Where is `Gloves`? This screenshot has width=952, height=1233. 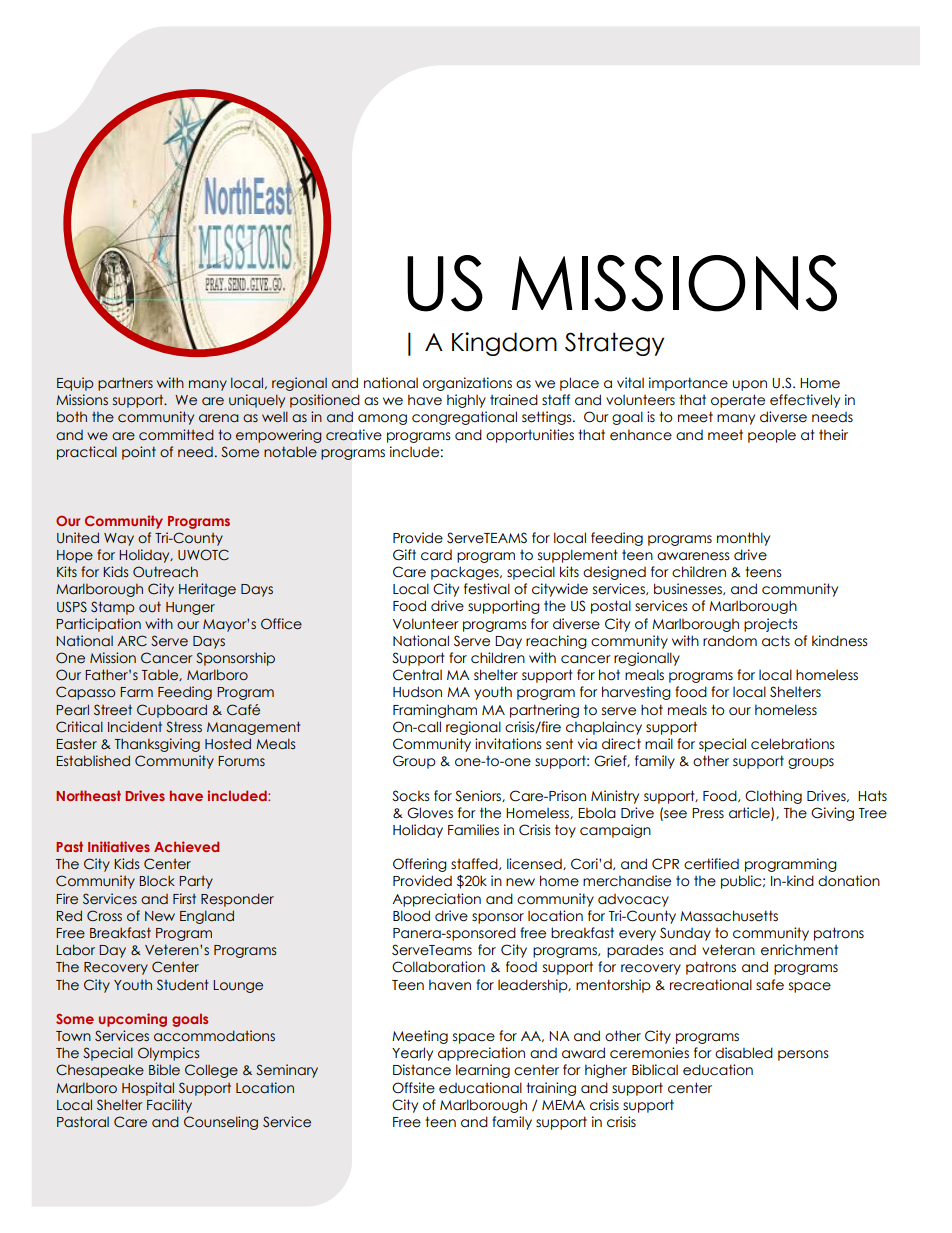
Gloves is located at coordinates (430, 813).
